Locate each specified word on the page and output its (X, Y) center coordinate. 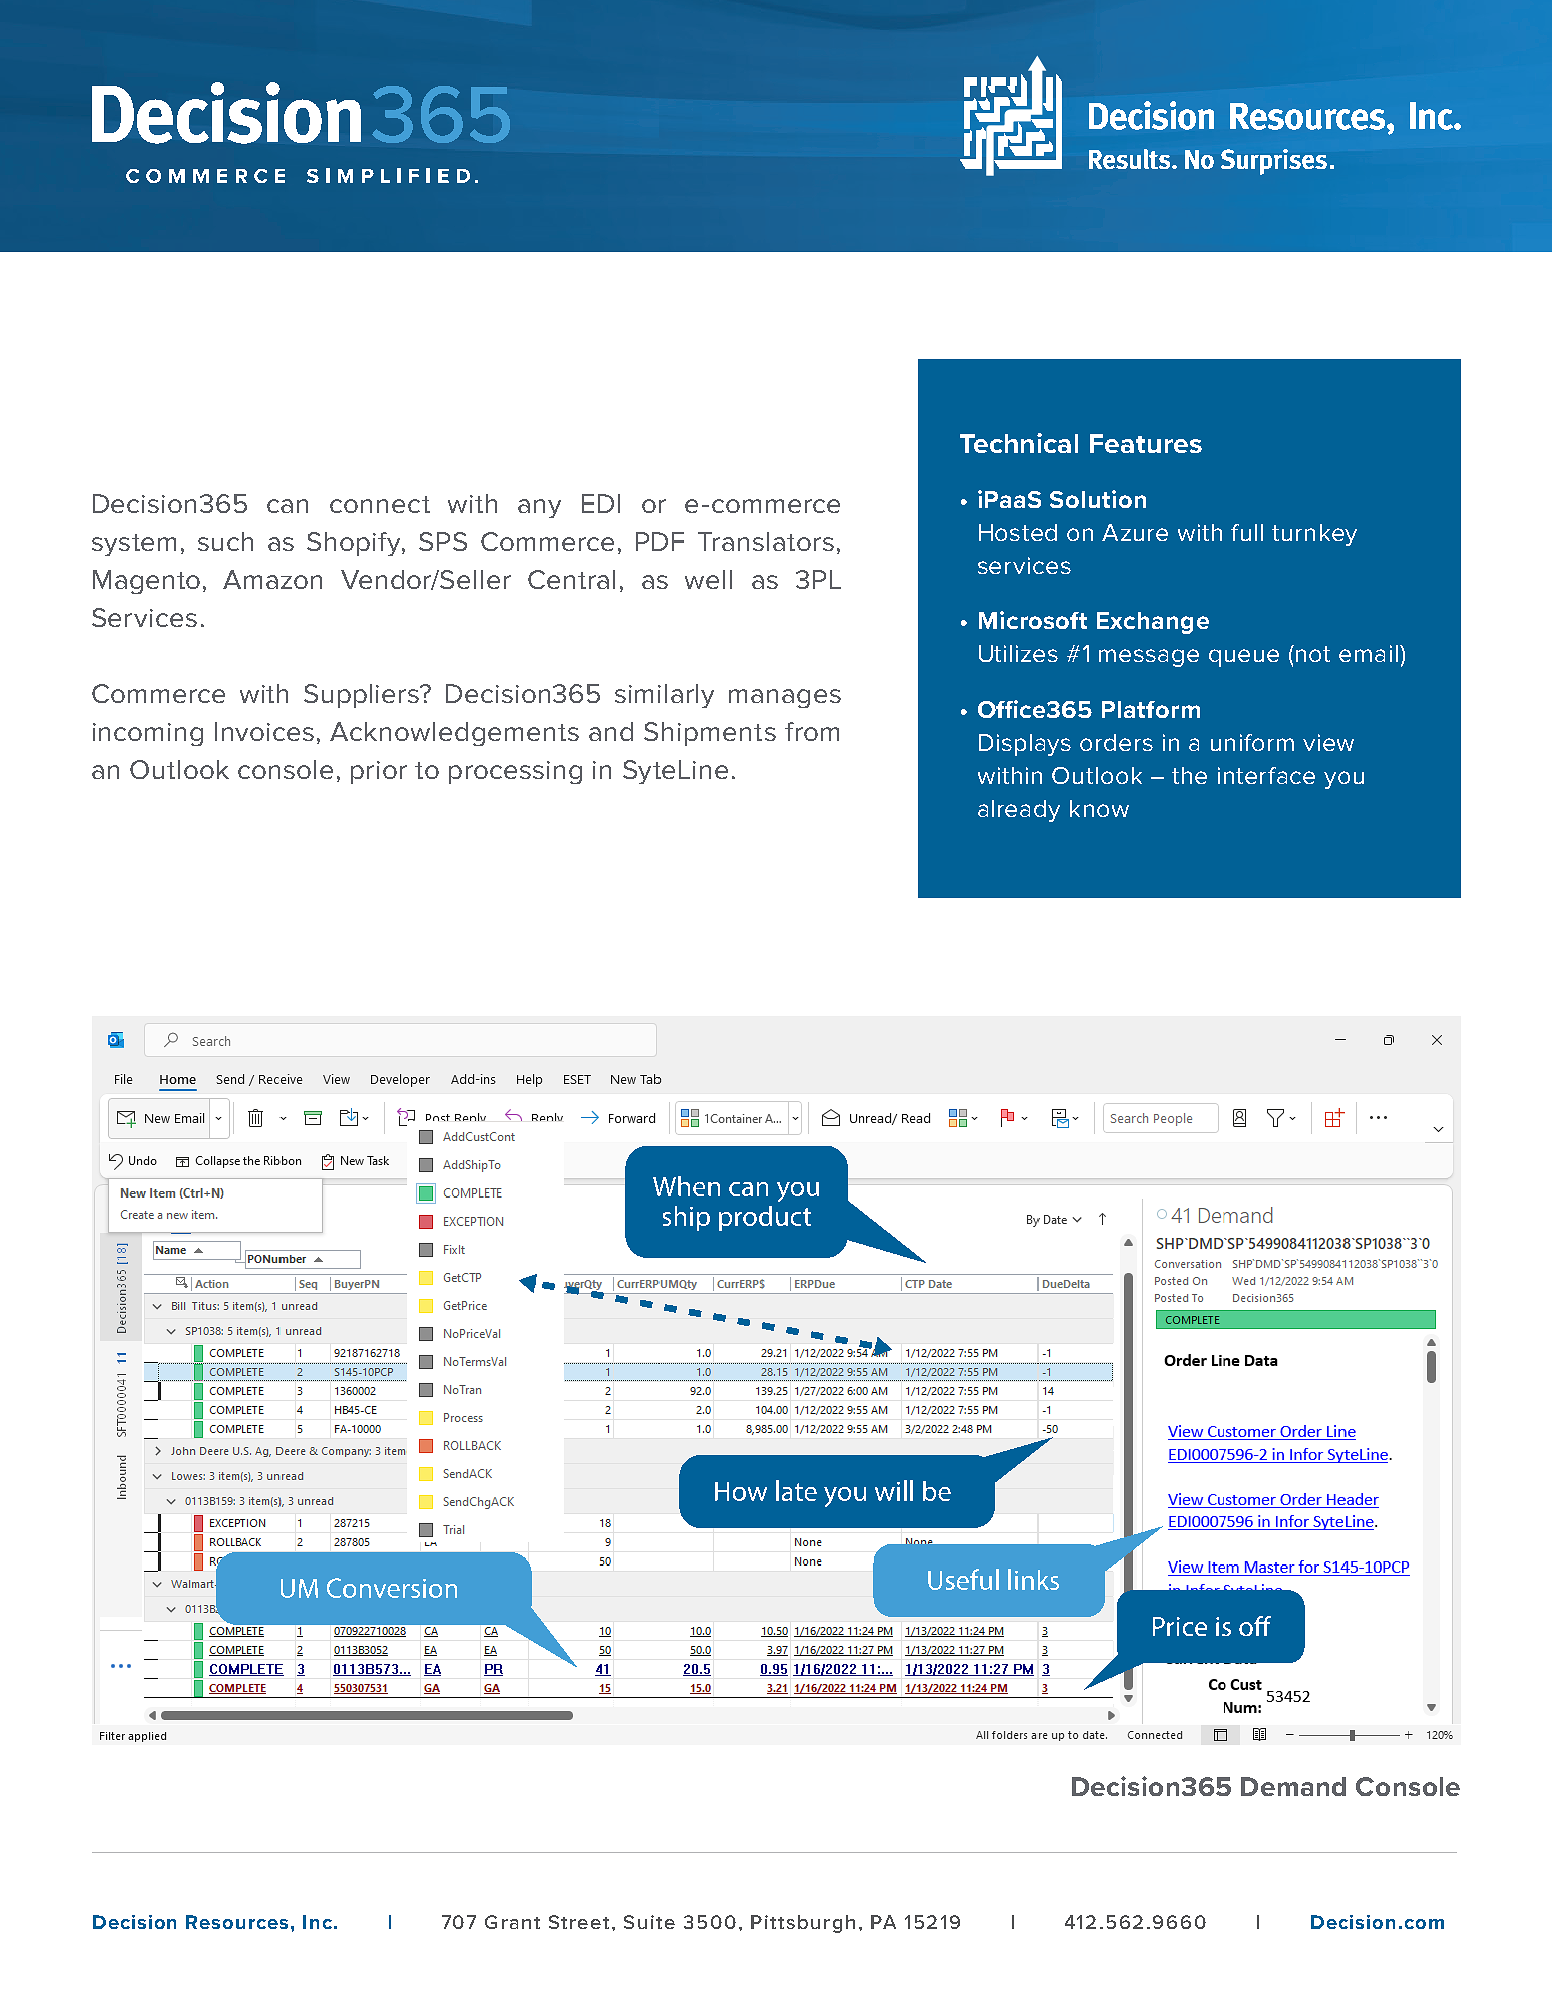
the (1189, 775)
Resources (237, 1922)
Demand (1293, 1786)
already (1019, 811)
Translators (766, 541)
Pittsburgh (803, 1924)
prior (379, 772)
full (1247, 532)
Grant (512, 1922)
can (287, 506)
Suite (649, 1922)
